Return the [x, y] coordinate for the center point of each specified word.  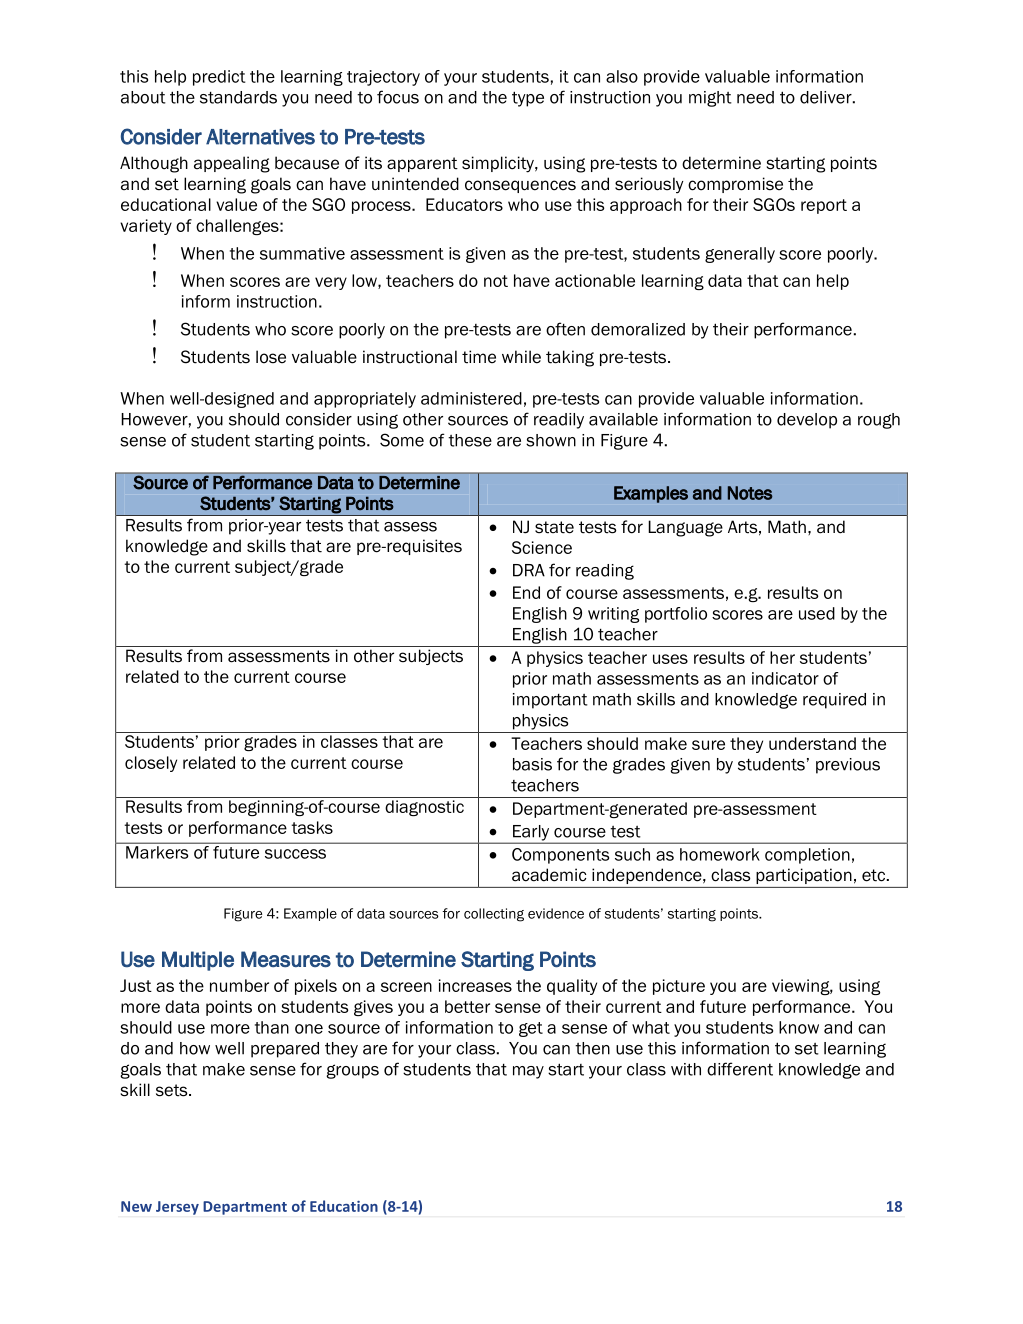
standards [238, 97]
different [740, 1069]
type [528, 99]
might [710, 99]
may [528, 1072]
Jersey [177, 1208]
